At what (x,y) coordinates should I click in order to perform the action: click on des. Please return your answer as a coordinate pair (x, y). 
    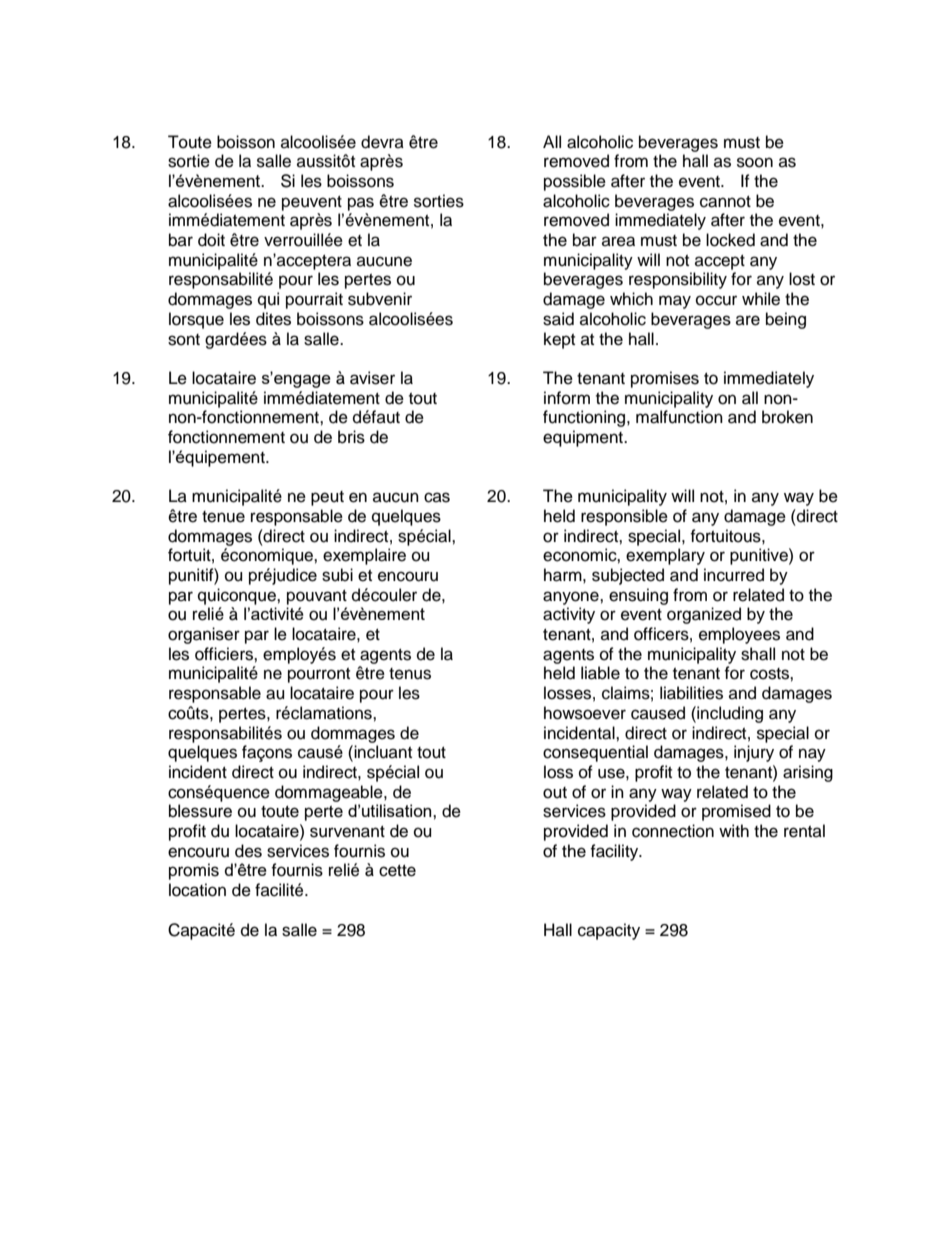
    Looking at the image, I should click on (248, 851).
